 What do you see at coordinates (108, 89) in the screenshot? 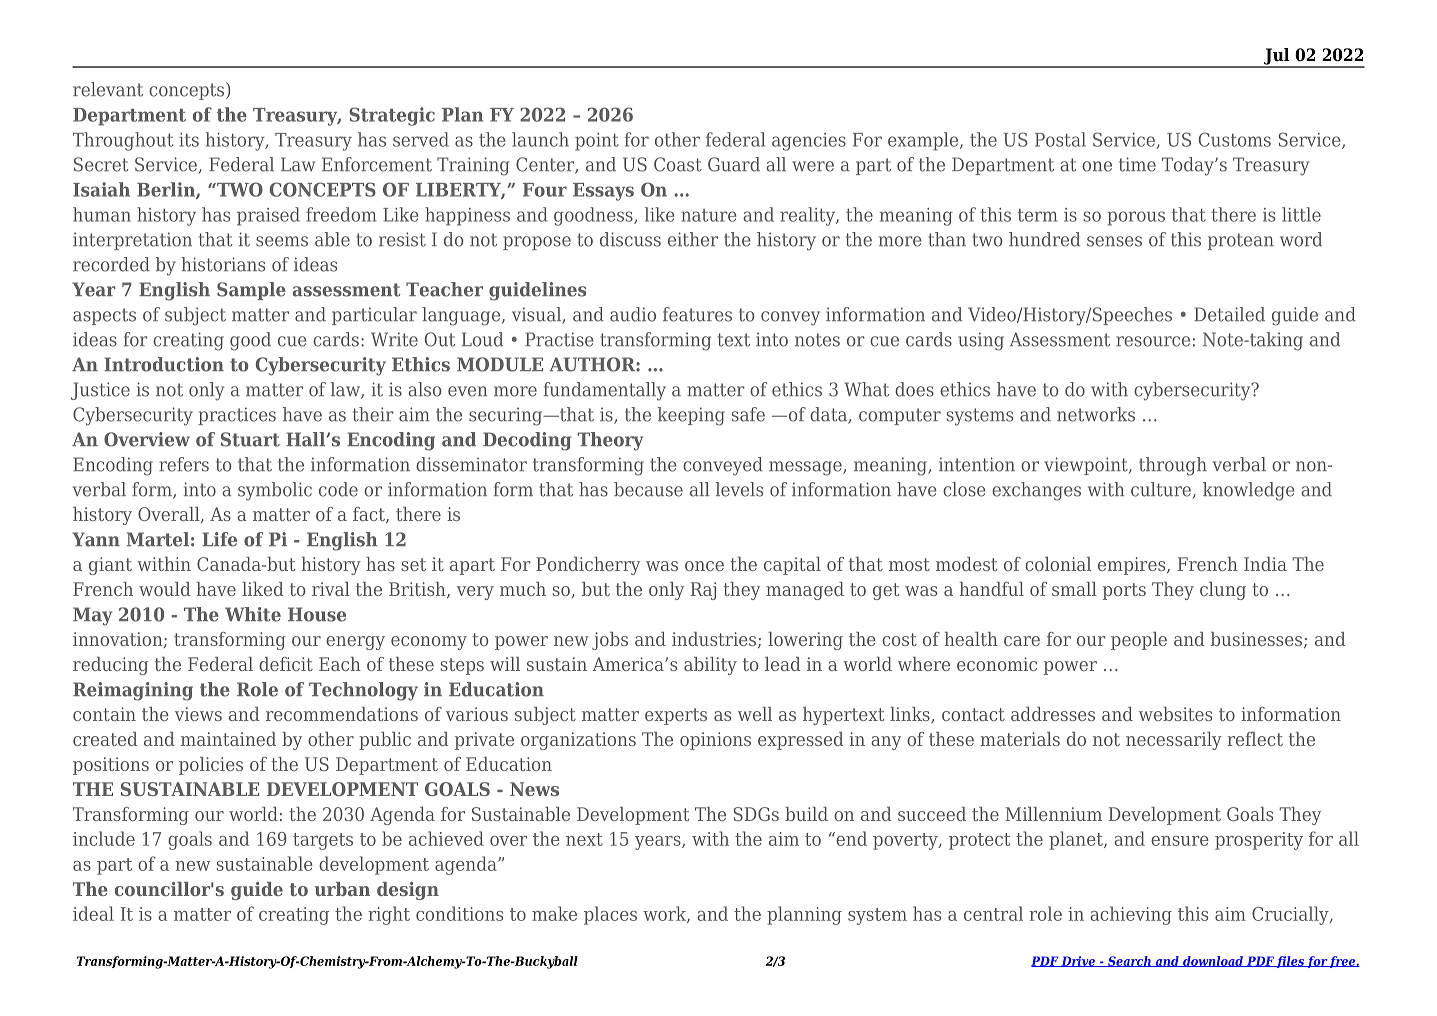
I see `relevant` at bounding box center [108, 89].
